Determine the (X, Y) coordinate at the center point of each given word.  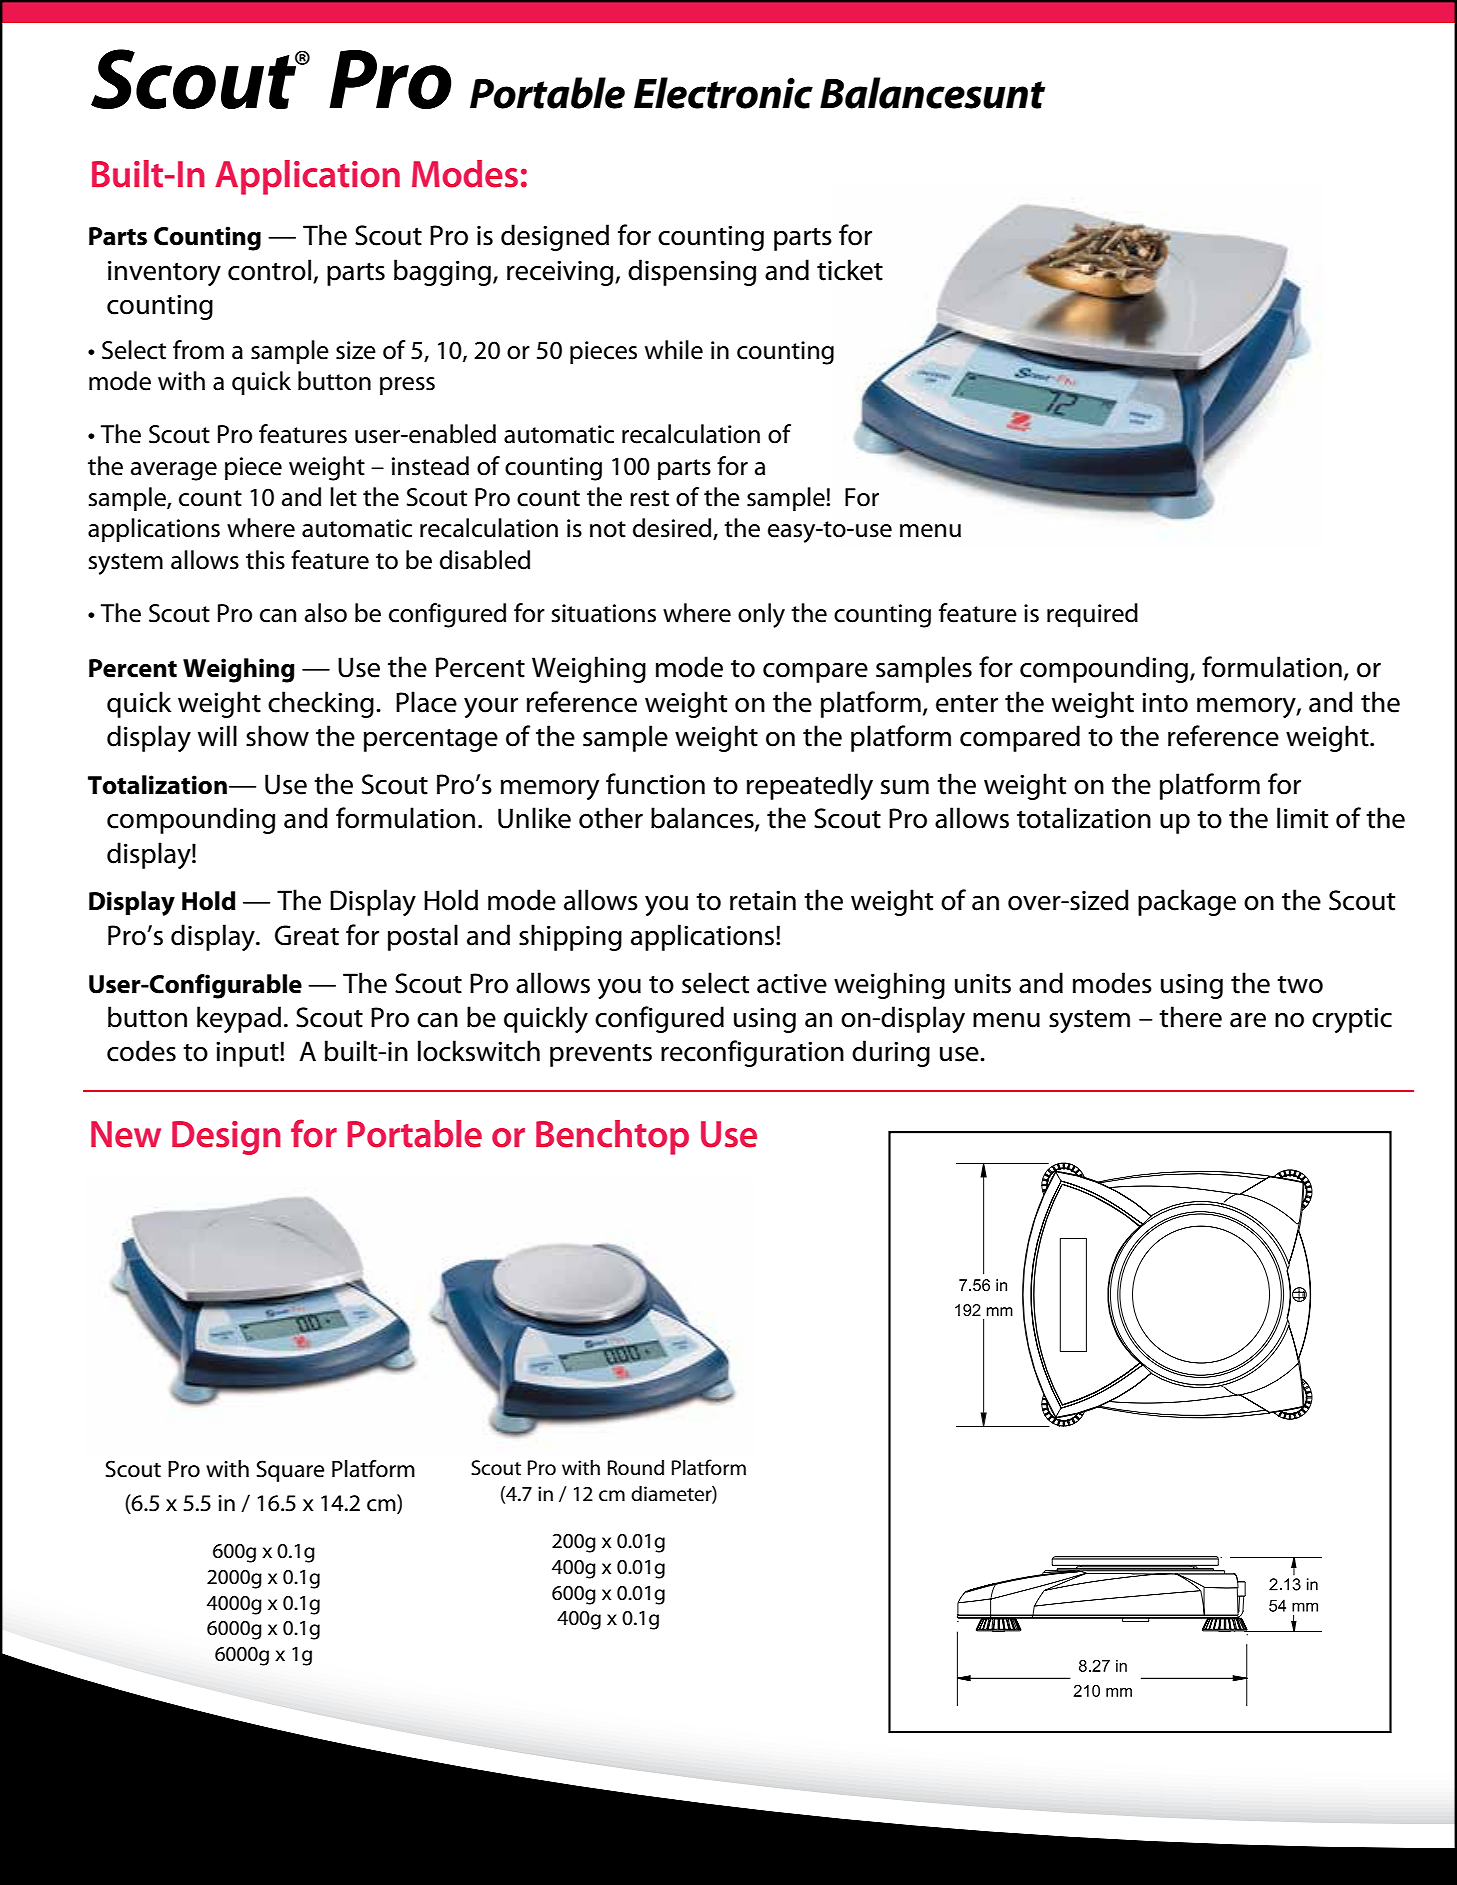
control (269, 270)
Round (636, 1467)
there (1190, 1017)
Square (290, 1471)
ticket (850, 270)
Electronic (723, 93)
